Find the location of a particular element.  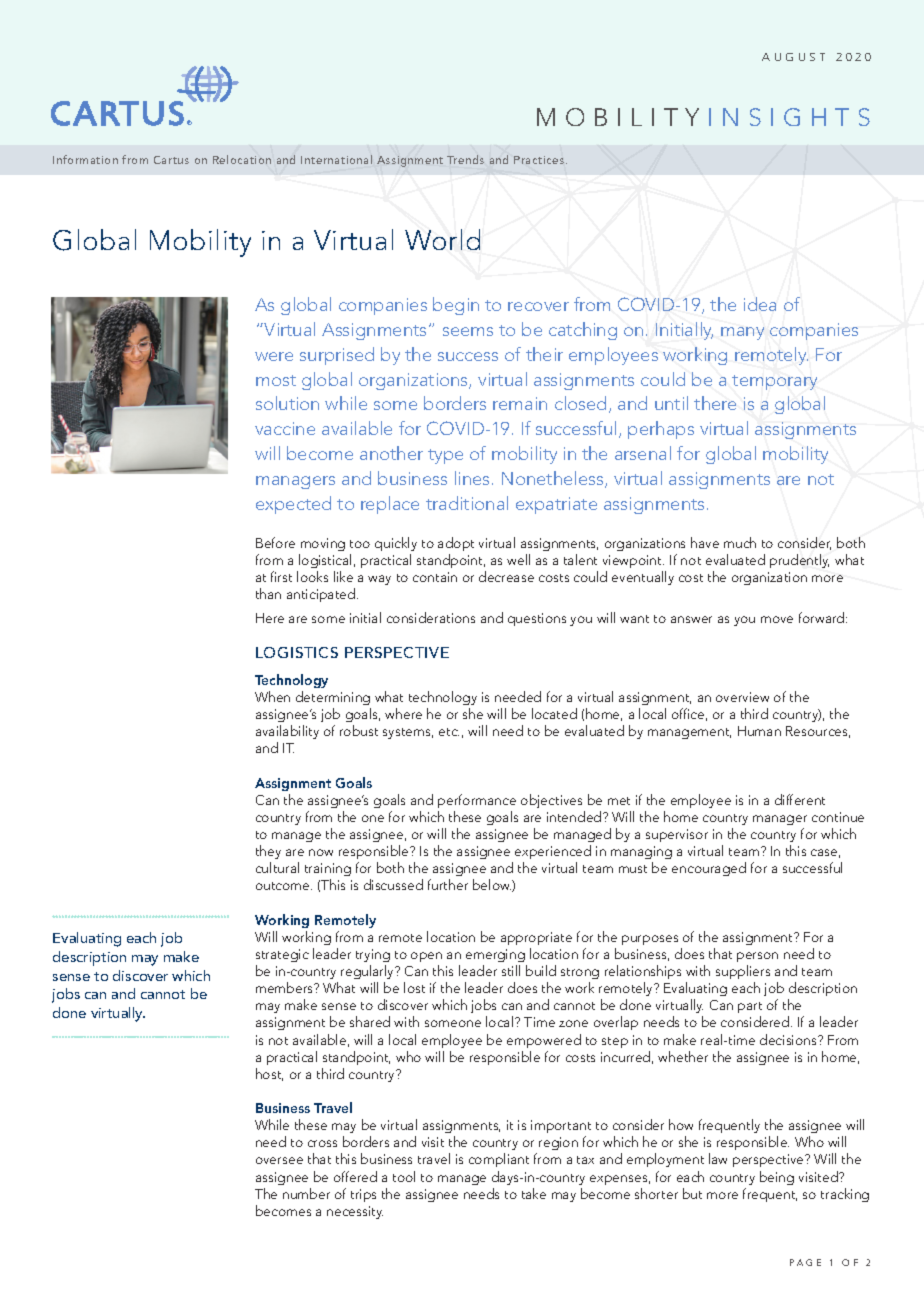

Trends is located at coordinates (465, 159).
